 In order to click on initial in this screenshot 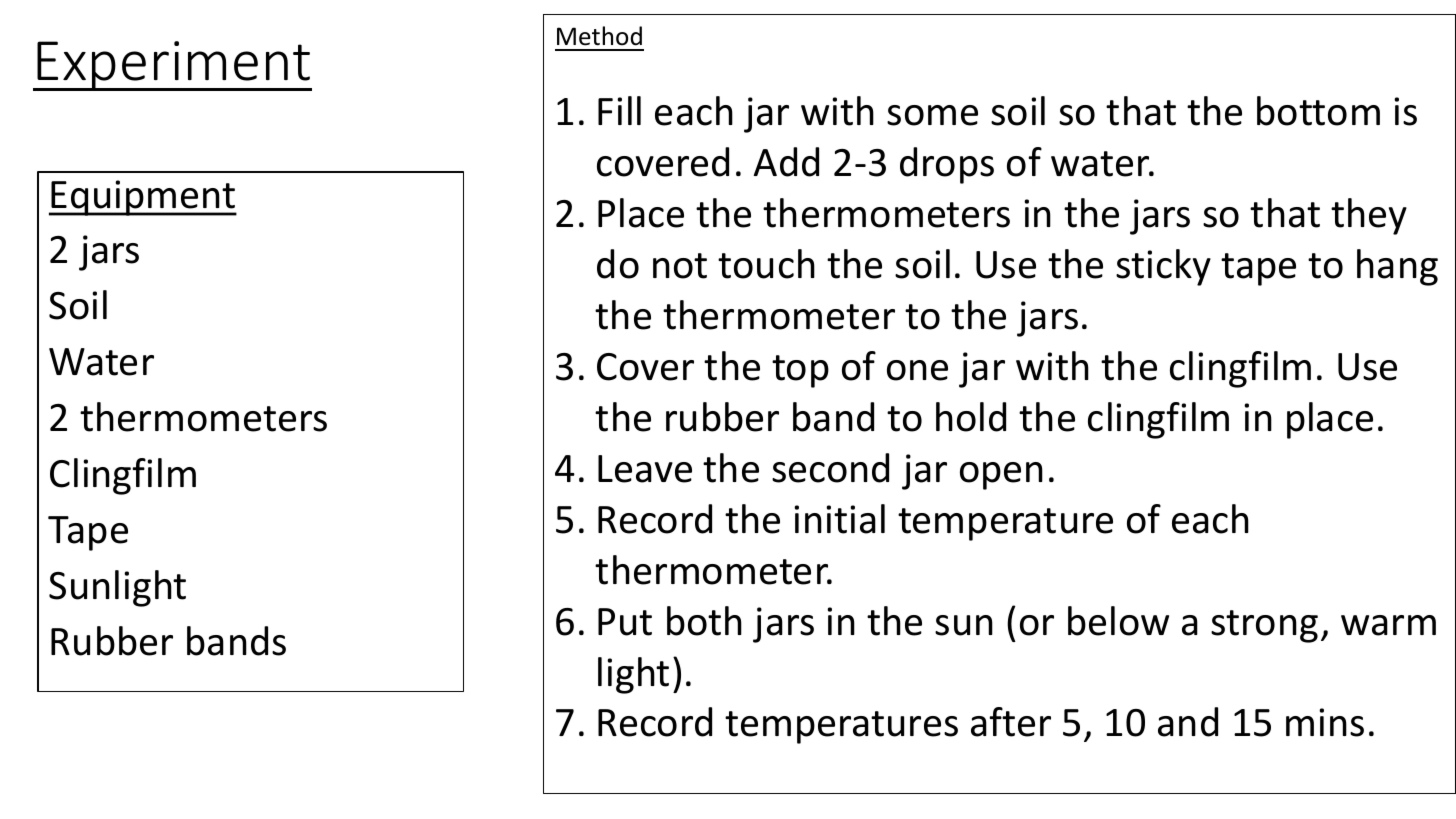, I will do `click(839, 519)`.
